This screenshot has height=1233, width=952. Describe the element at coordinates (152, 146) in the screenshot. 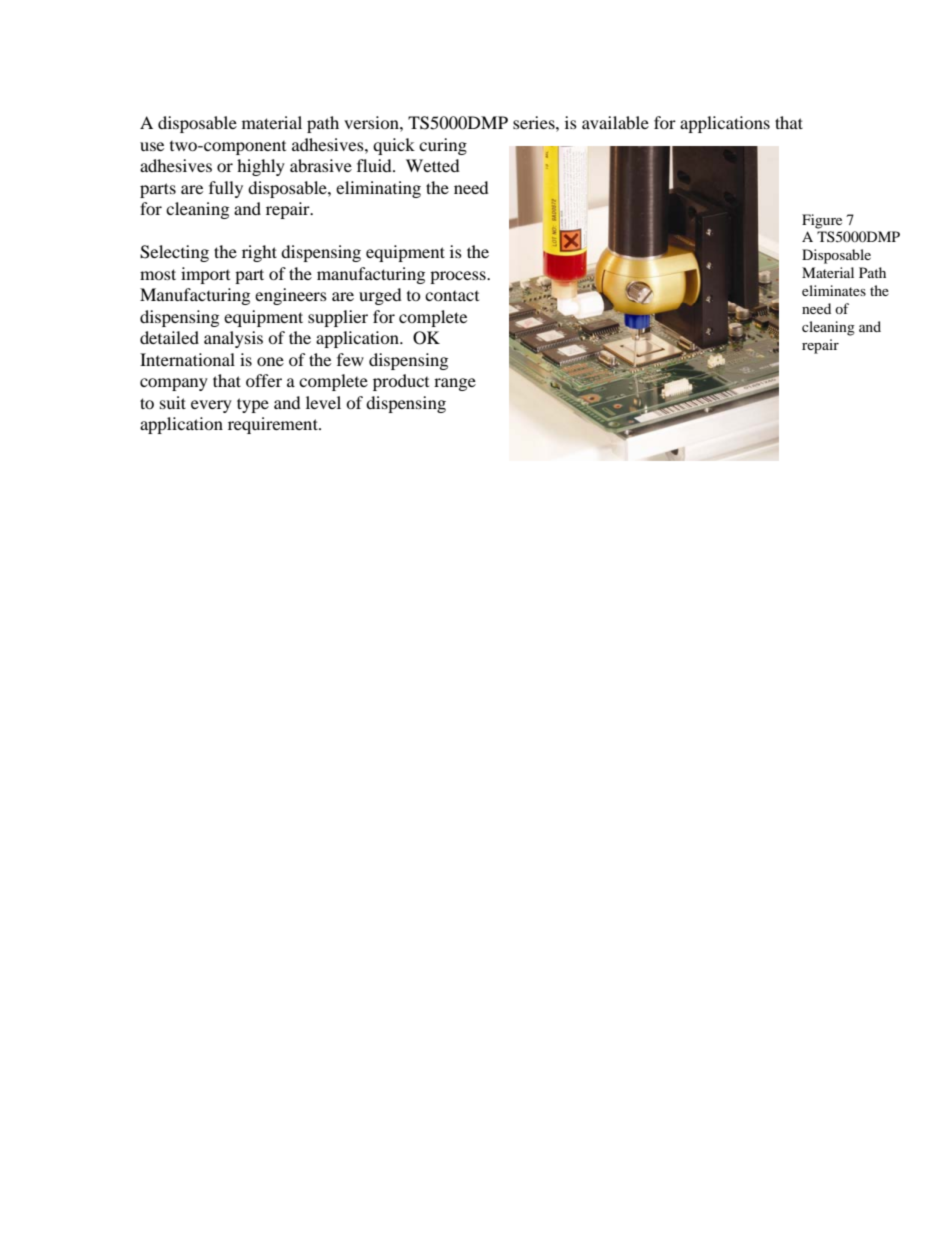

I see `use` at that location.
